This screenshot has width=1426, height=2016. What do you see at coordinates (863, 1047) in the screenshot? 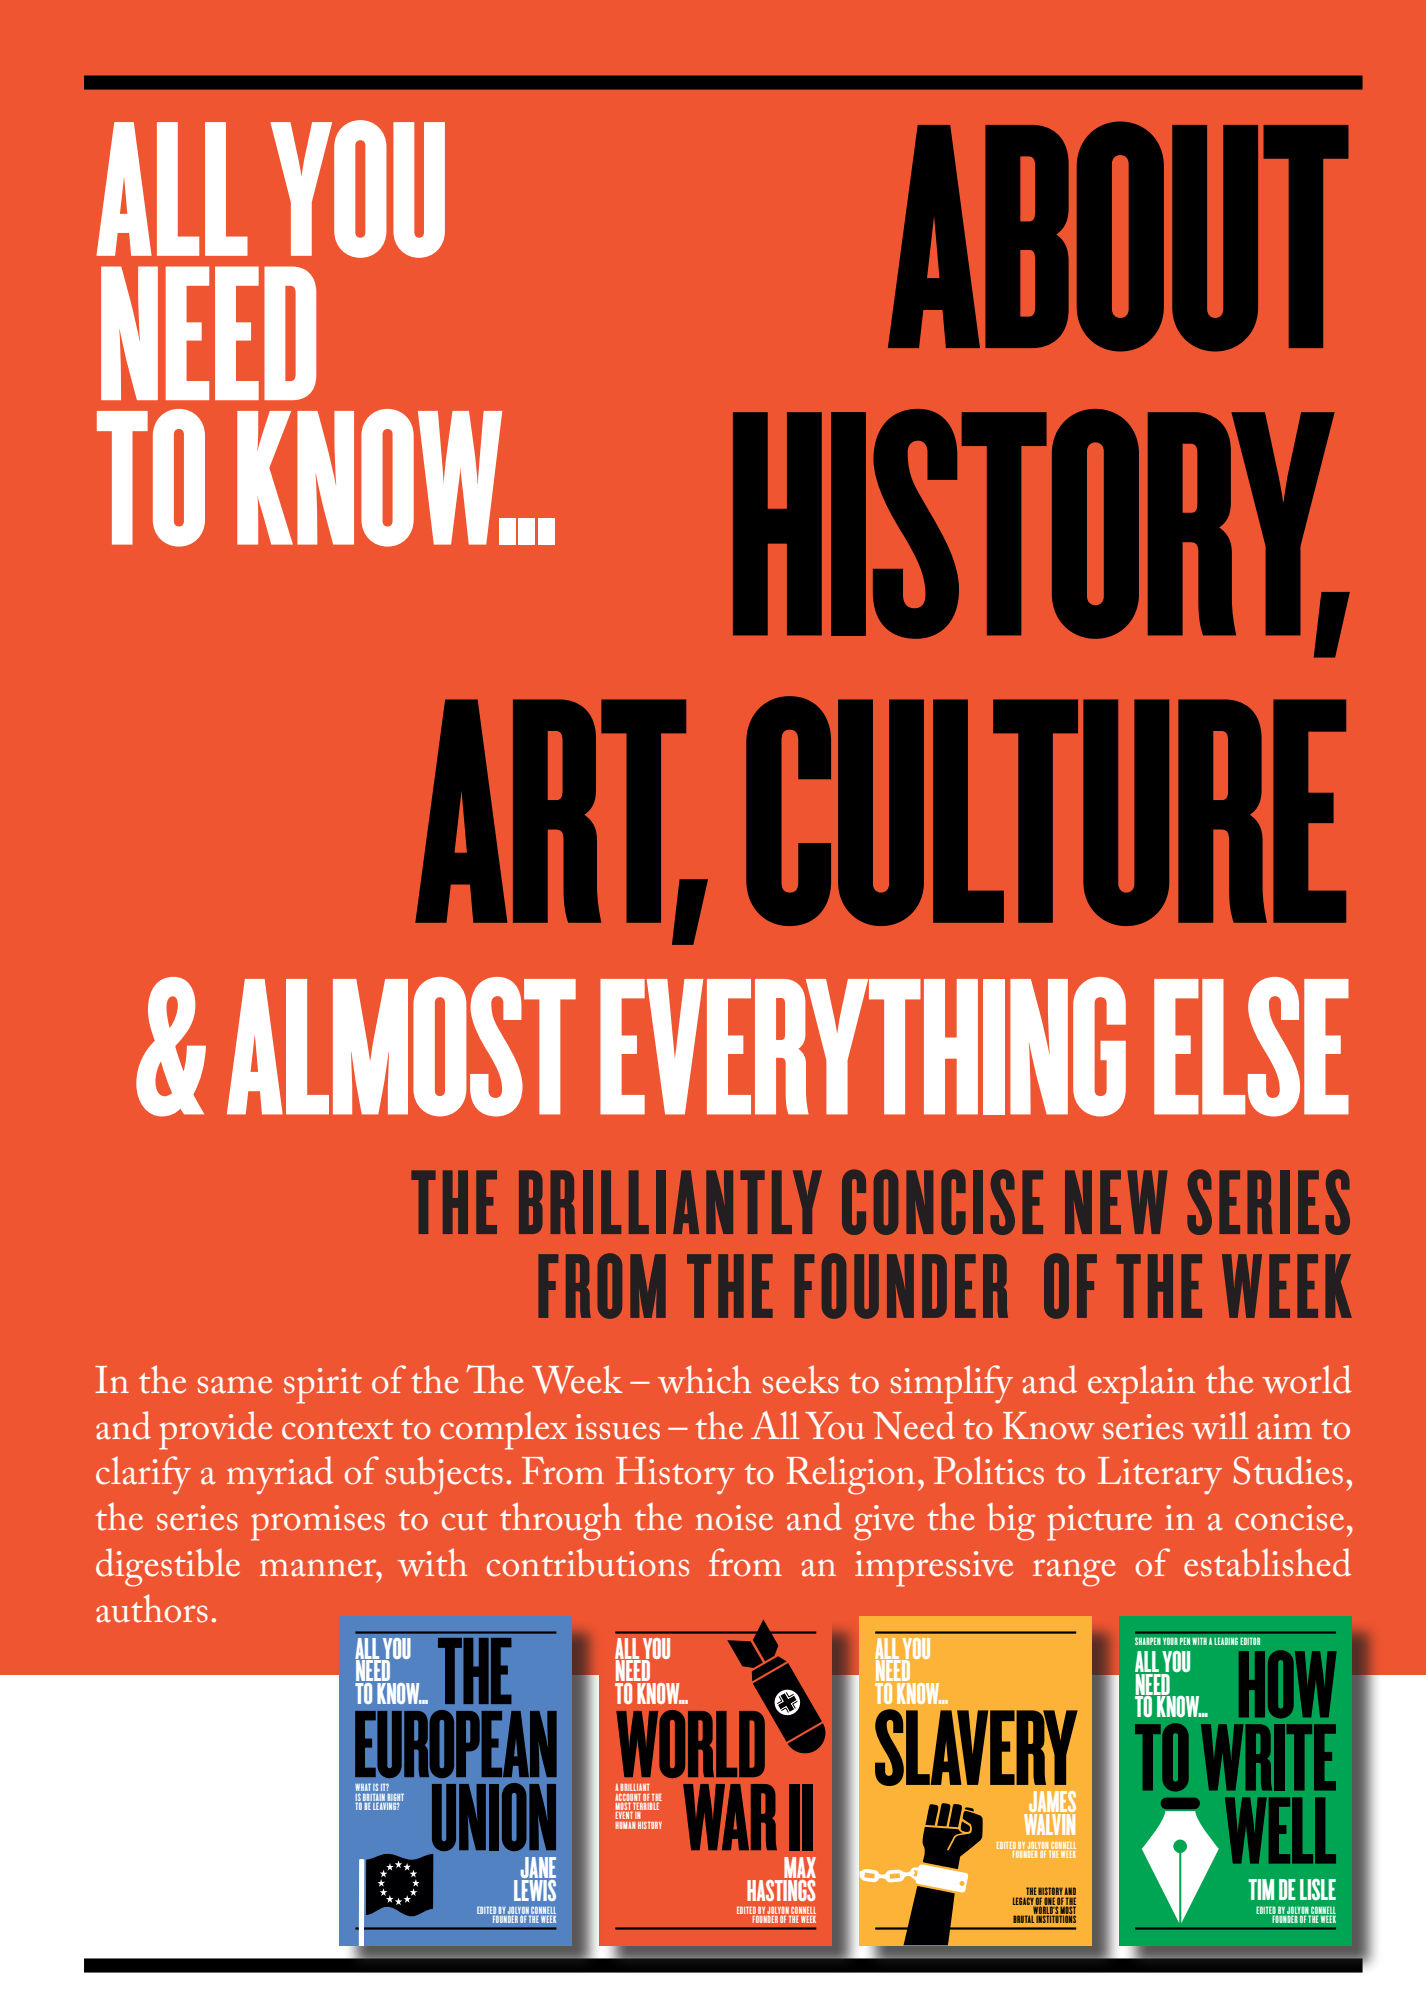
I see `EVERYTHING` at bounding box center [863, 1047].
